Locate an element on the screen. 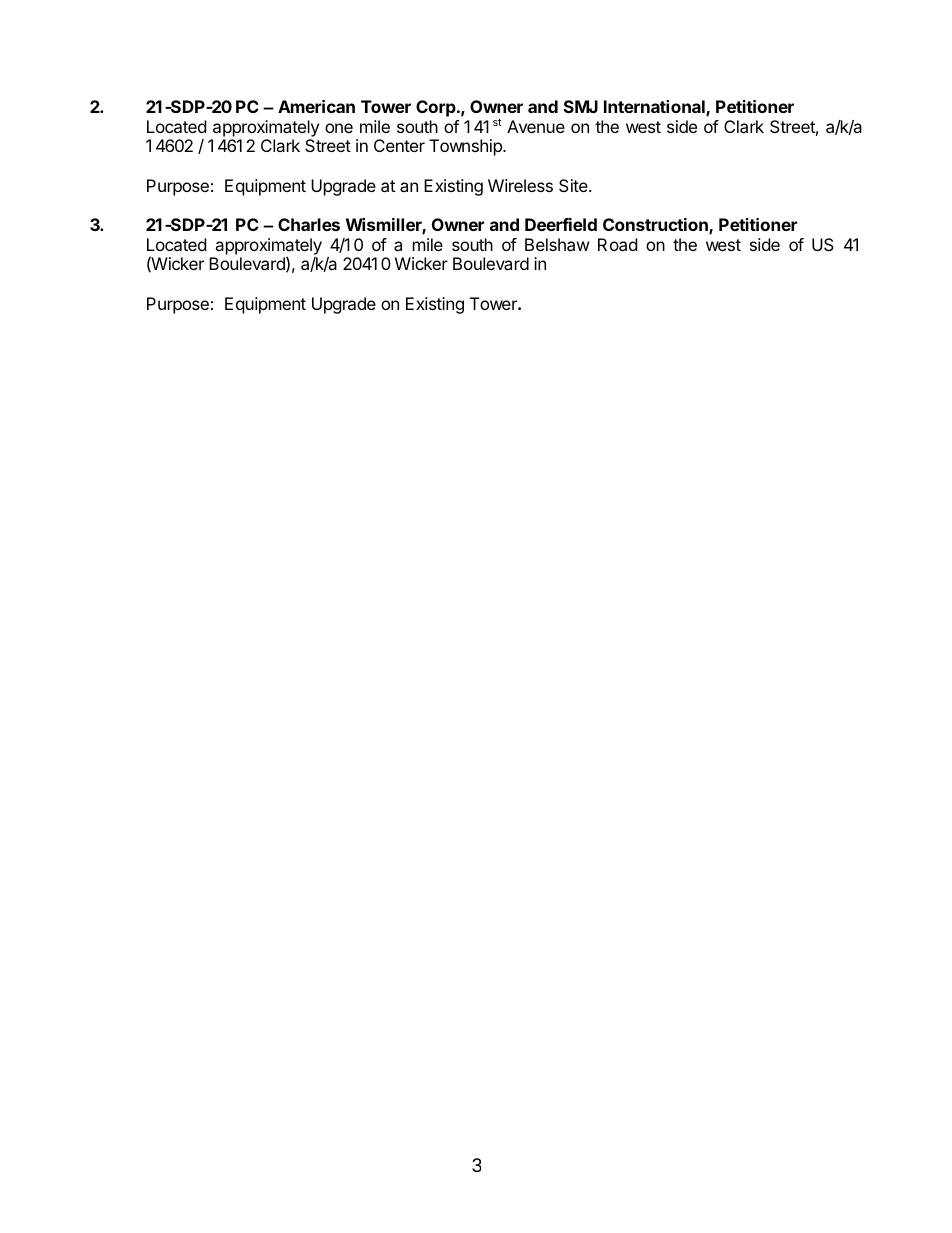 The height and width of the screenshot is (1233, 952). Wireless is located at coordinates (520, 185).
